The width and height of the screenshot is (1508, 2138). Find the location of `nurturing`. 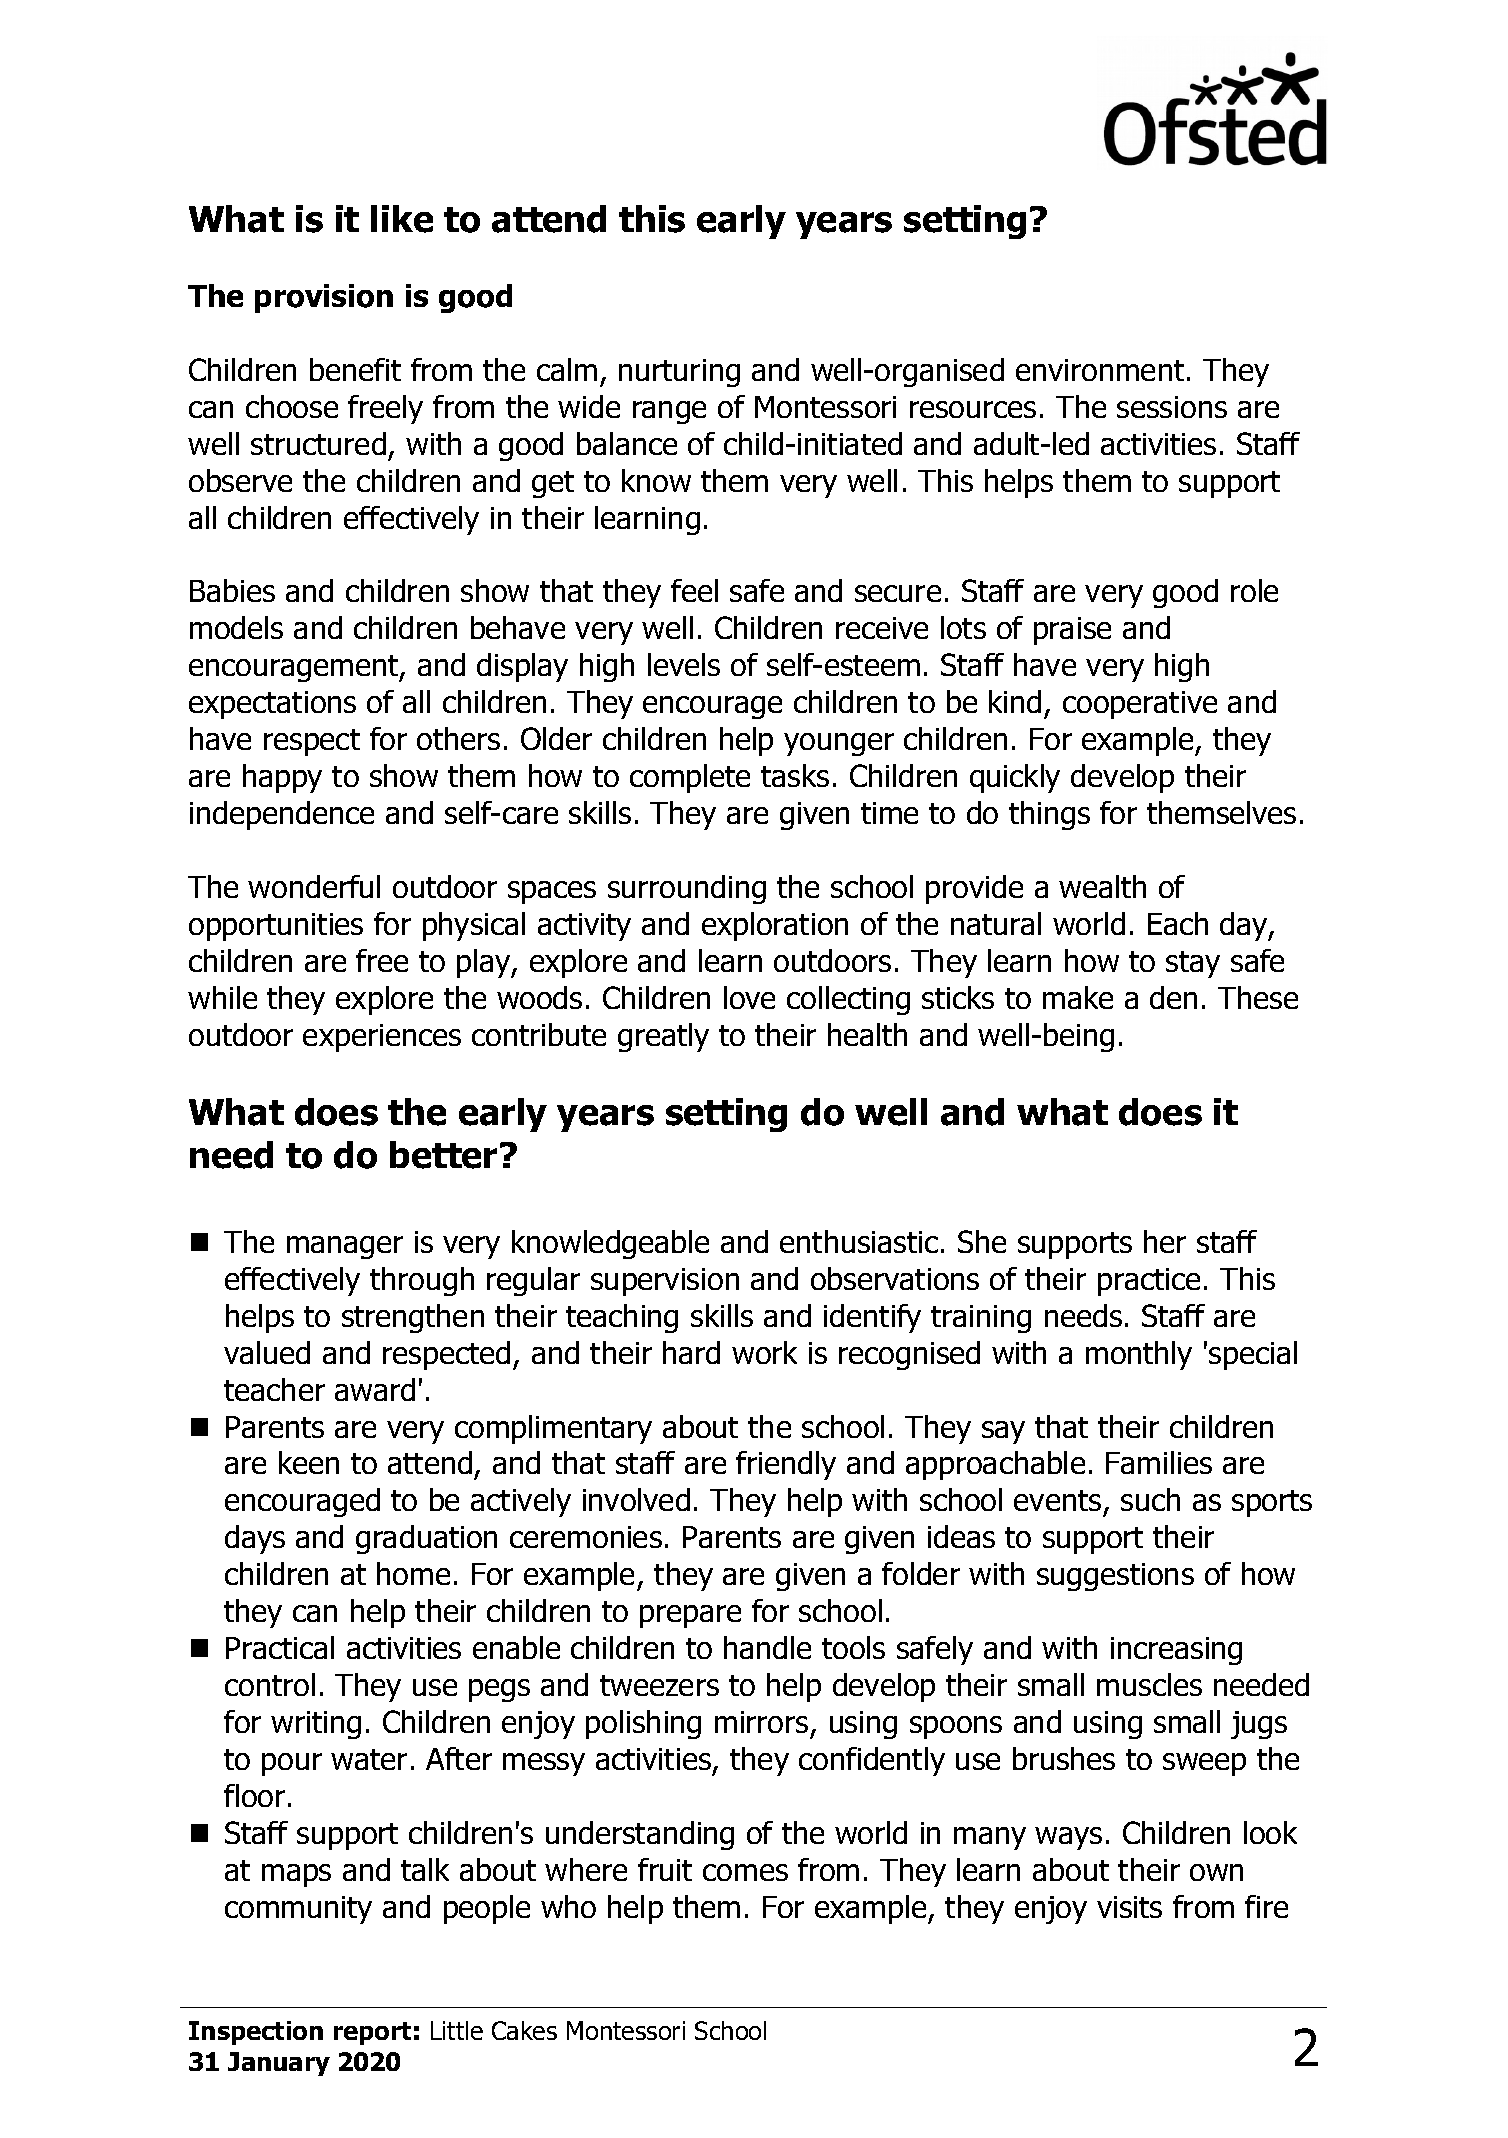

nurturing is located at coordinates (679, 373).
